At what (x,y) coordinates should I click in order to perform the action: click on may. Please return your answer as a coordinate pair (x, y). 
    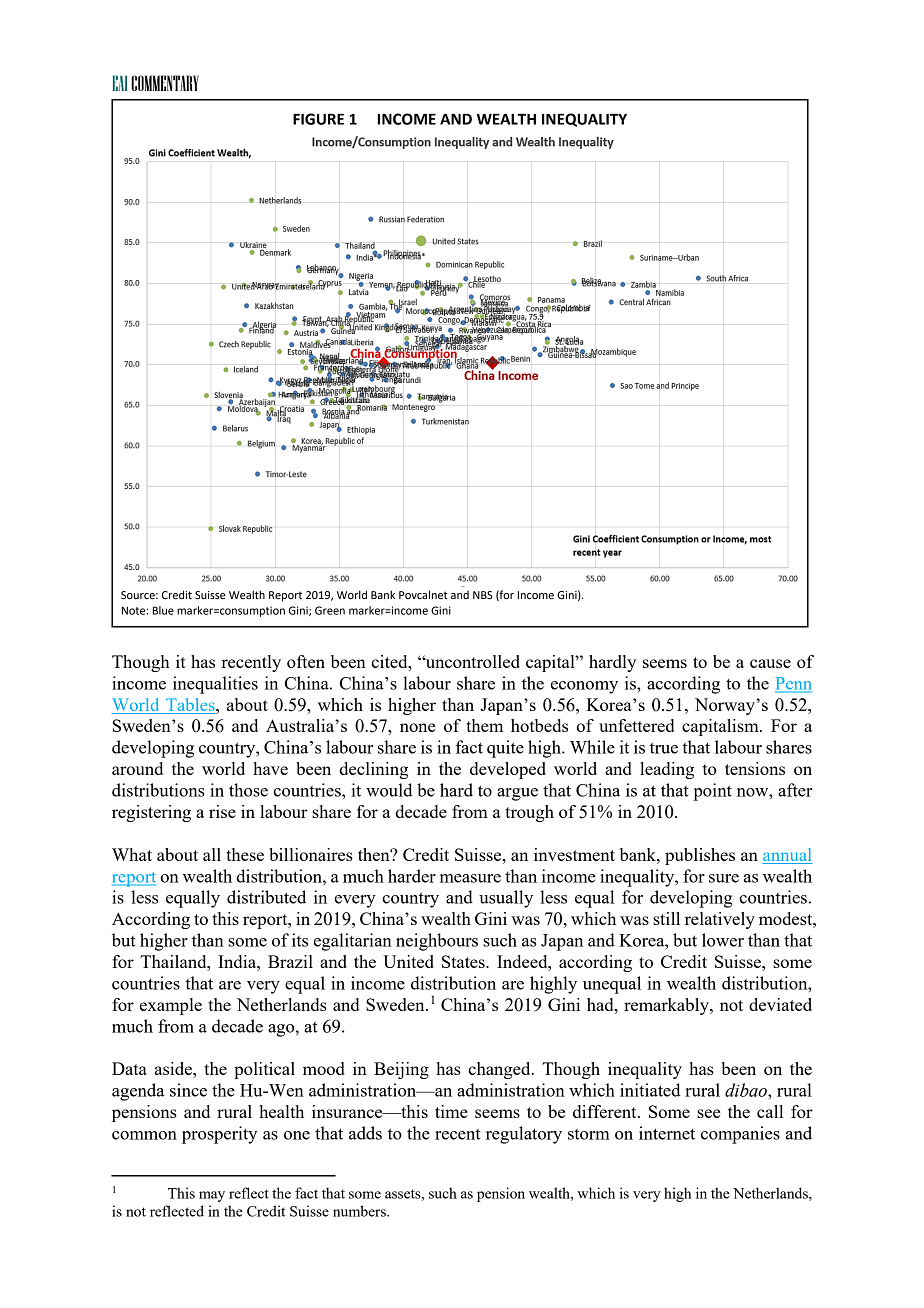
    Looking at the image, I should click on (212, 1196).
